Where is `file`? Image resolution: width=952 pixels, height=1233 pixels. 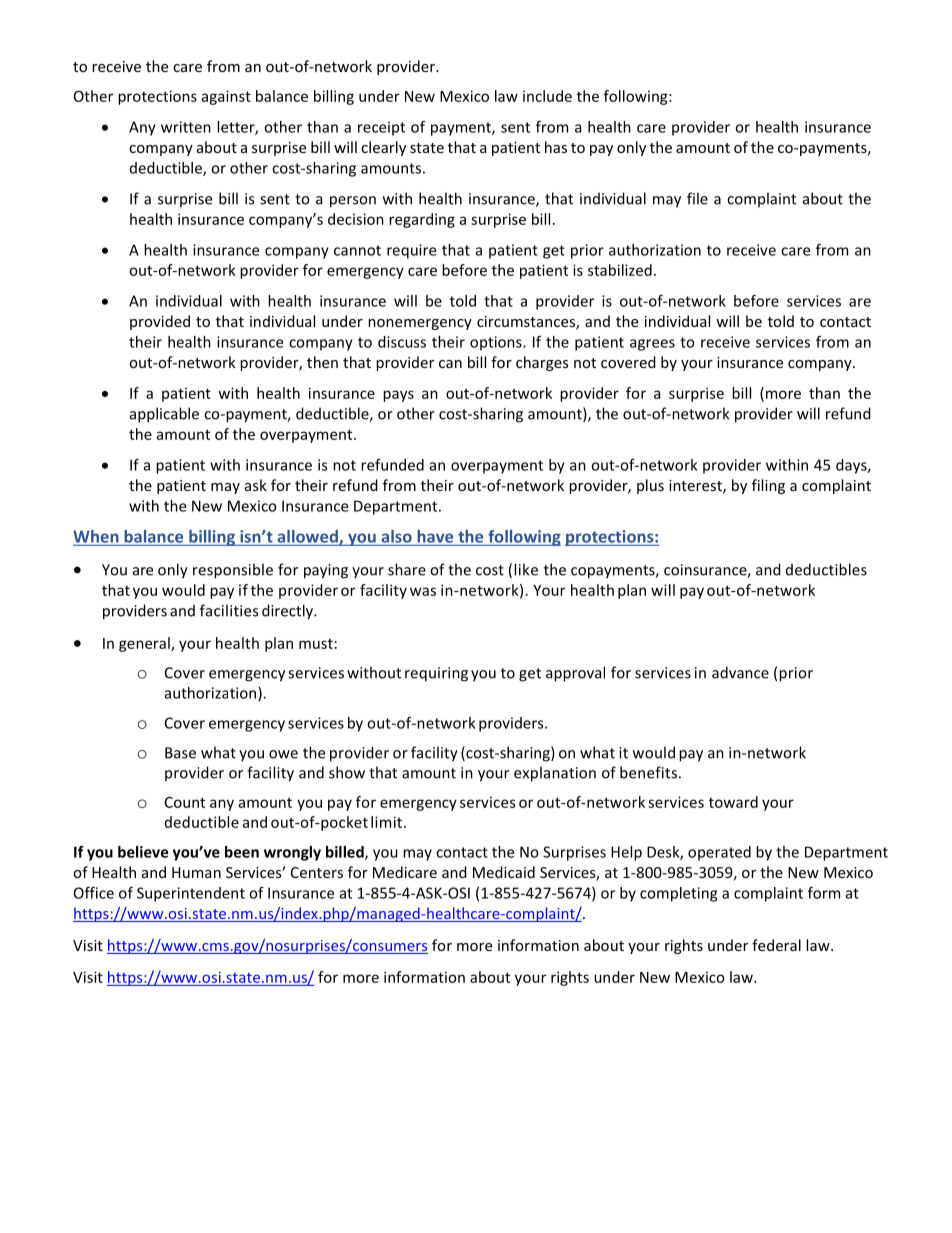 file is located at coordinates (697, 198).
